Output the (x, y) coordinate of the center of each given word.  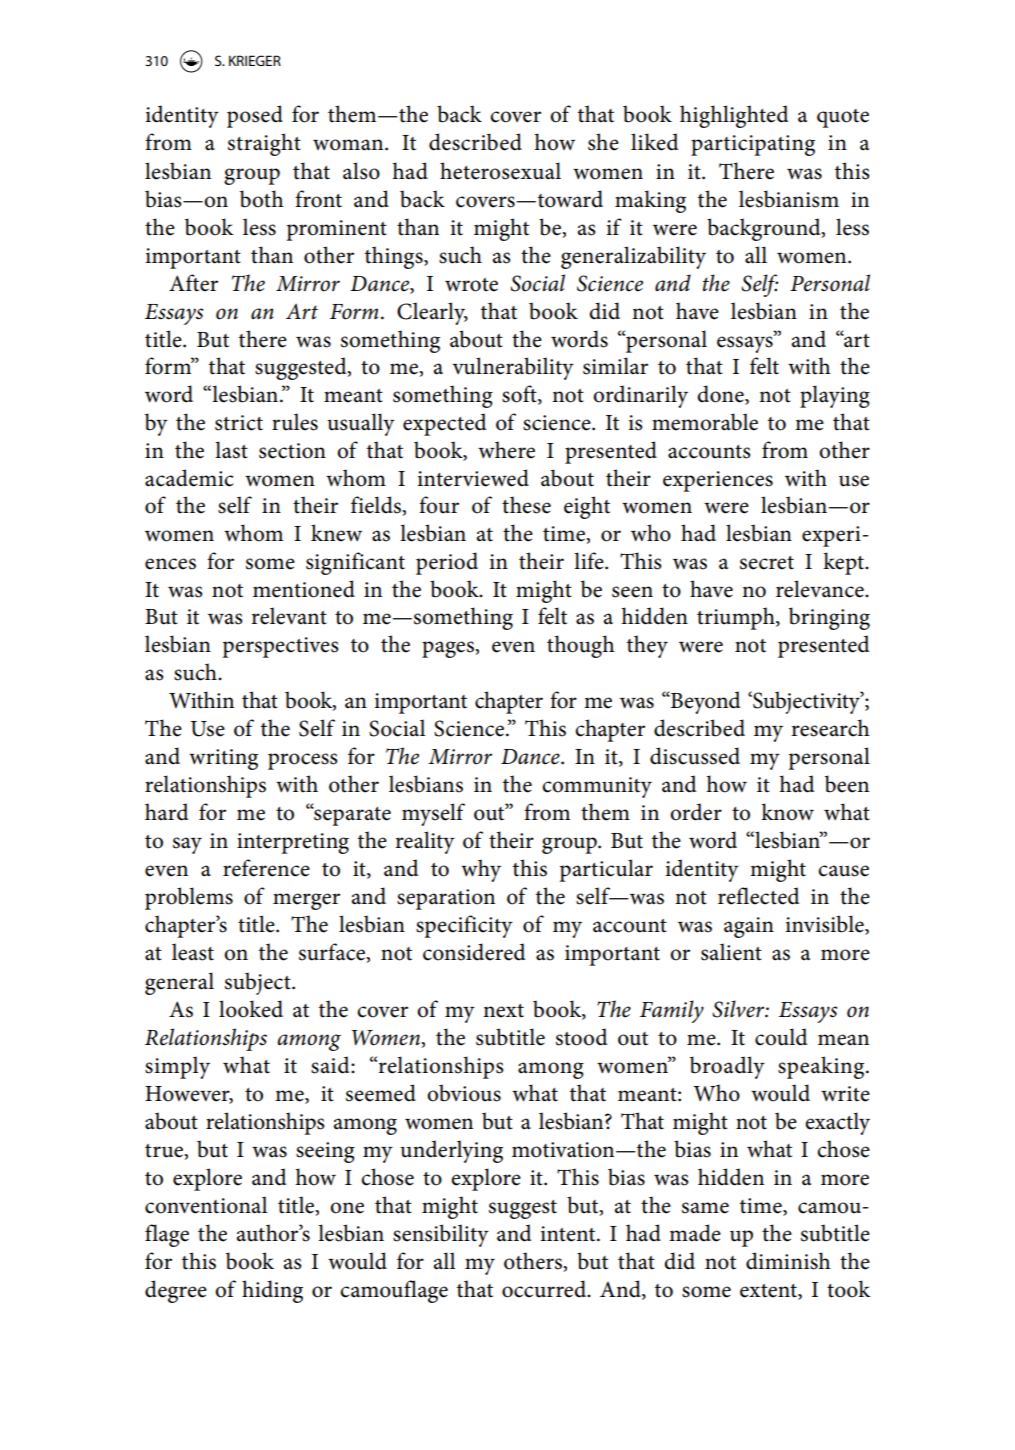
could (781, 1037)
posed (255, 116)
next (503, 1011)
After (193, 283)
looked (251, 1009)
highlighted (734, 116)
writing (223, 759)
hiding (272, 1291)
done (721, 395)
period (447, 563)
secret (767, 563)
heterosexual (500, 171)
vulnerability (513, 368)
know (787, 812)
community (597, 787)
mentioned (304, 589)
